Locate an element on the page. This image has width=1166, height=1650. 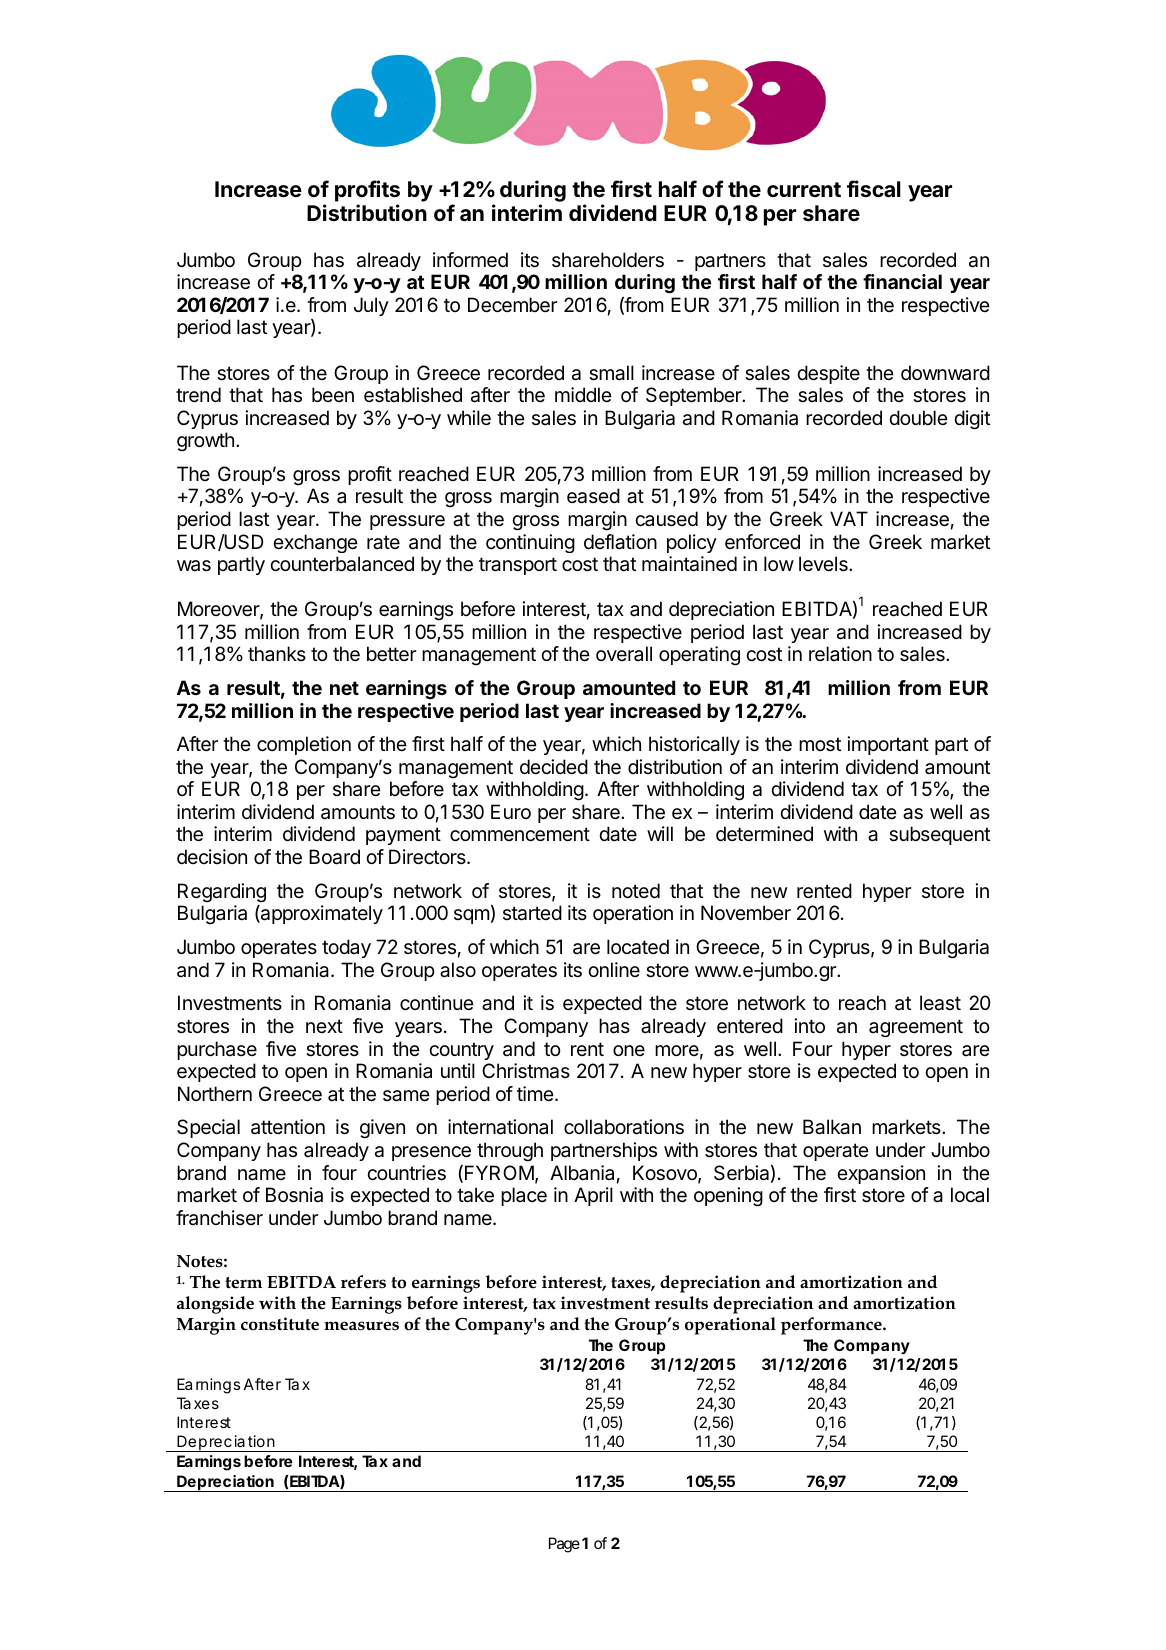
fiscal is located at coordinates (874, 189).
